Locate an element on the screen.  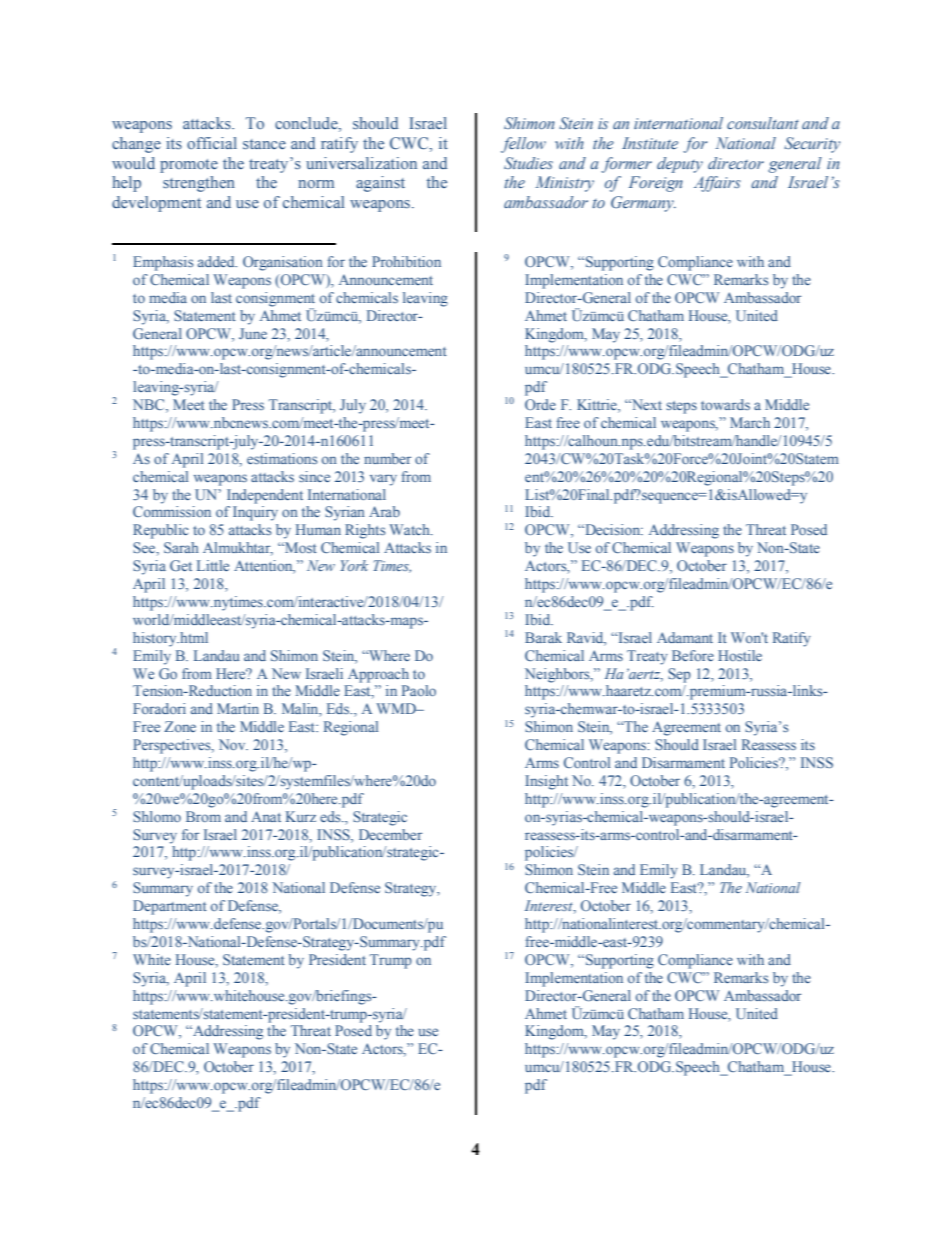
WMD is located at coordinates (397, 708).
